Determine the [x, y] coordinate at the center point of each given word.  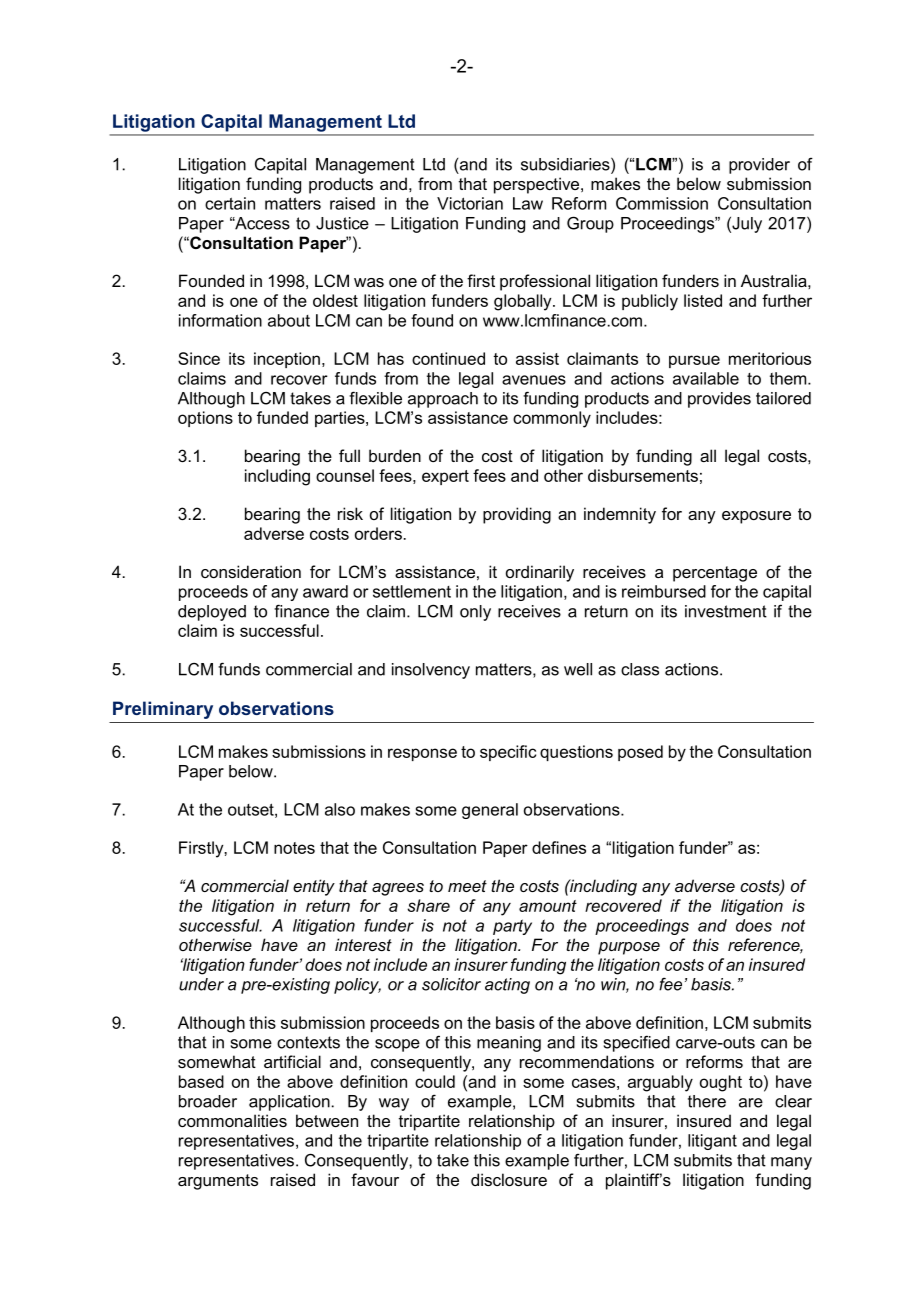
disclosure [509, 1179]
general [490, 811]
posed [640, 753]
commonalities [232, 1120]
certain [230, 203]
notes [294, 848]
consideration [251, 571]
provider [759, 166]
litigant [712, 1142]
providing [517, 515]
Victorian [470, 203]
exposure [756, 517]
